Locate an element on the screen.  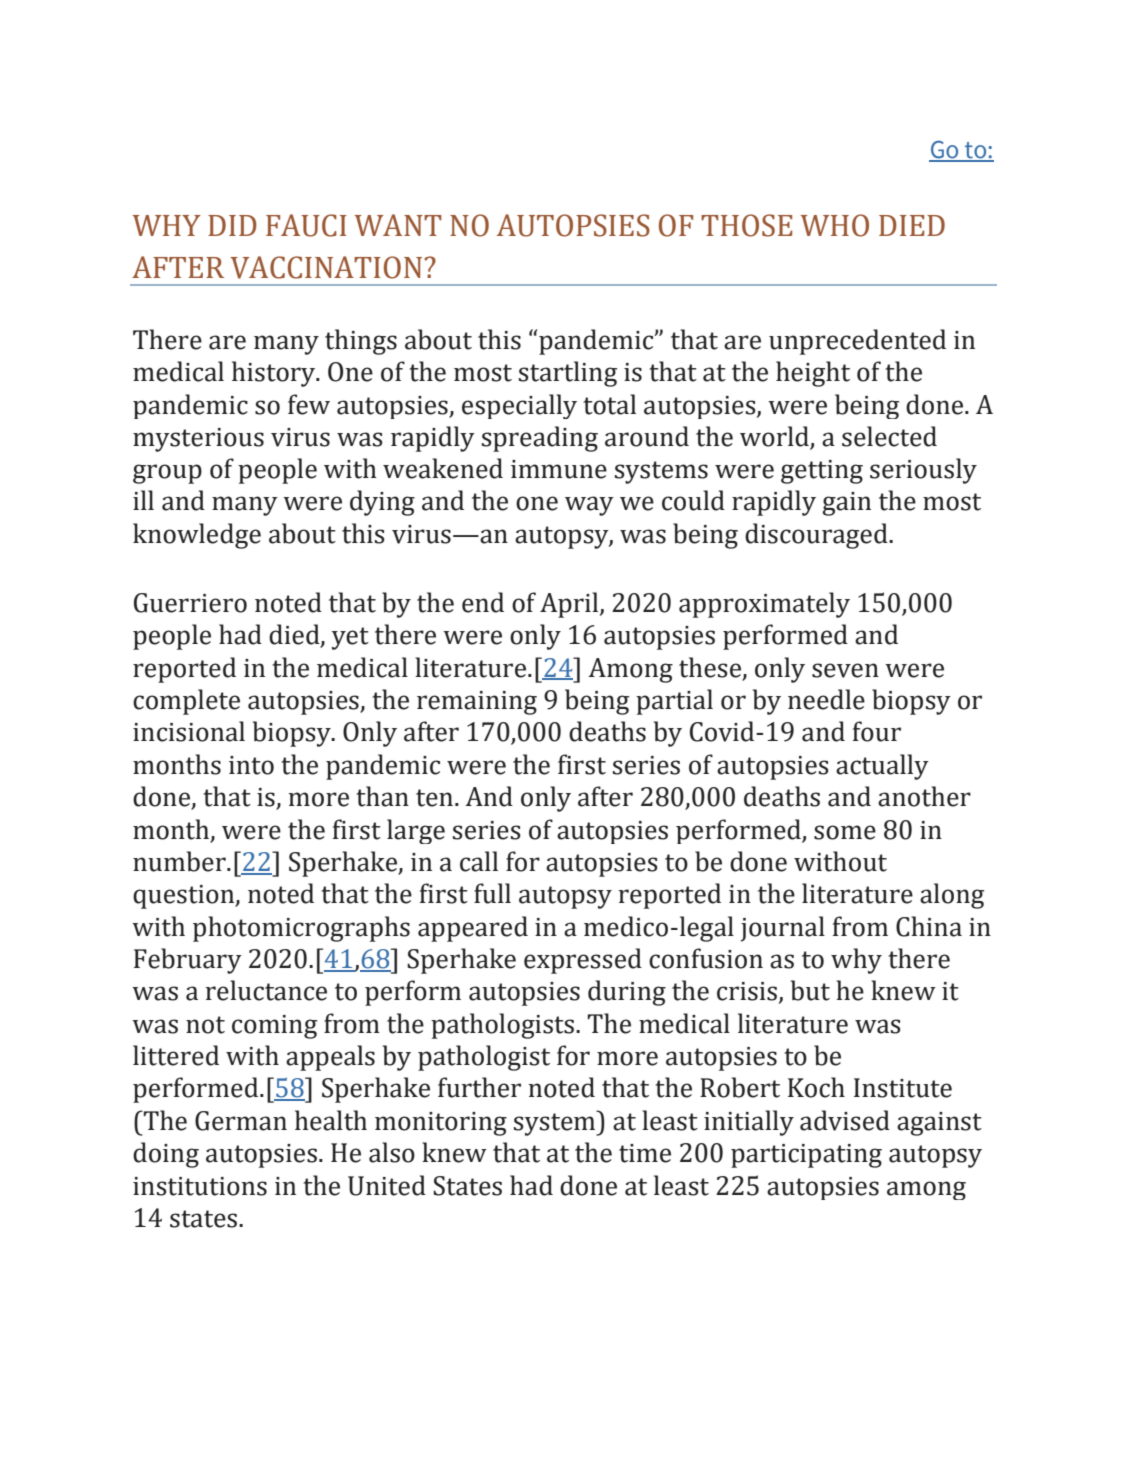
DID is located at coordinates (232, 225).
